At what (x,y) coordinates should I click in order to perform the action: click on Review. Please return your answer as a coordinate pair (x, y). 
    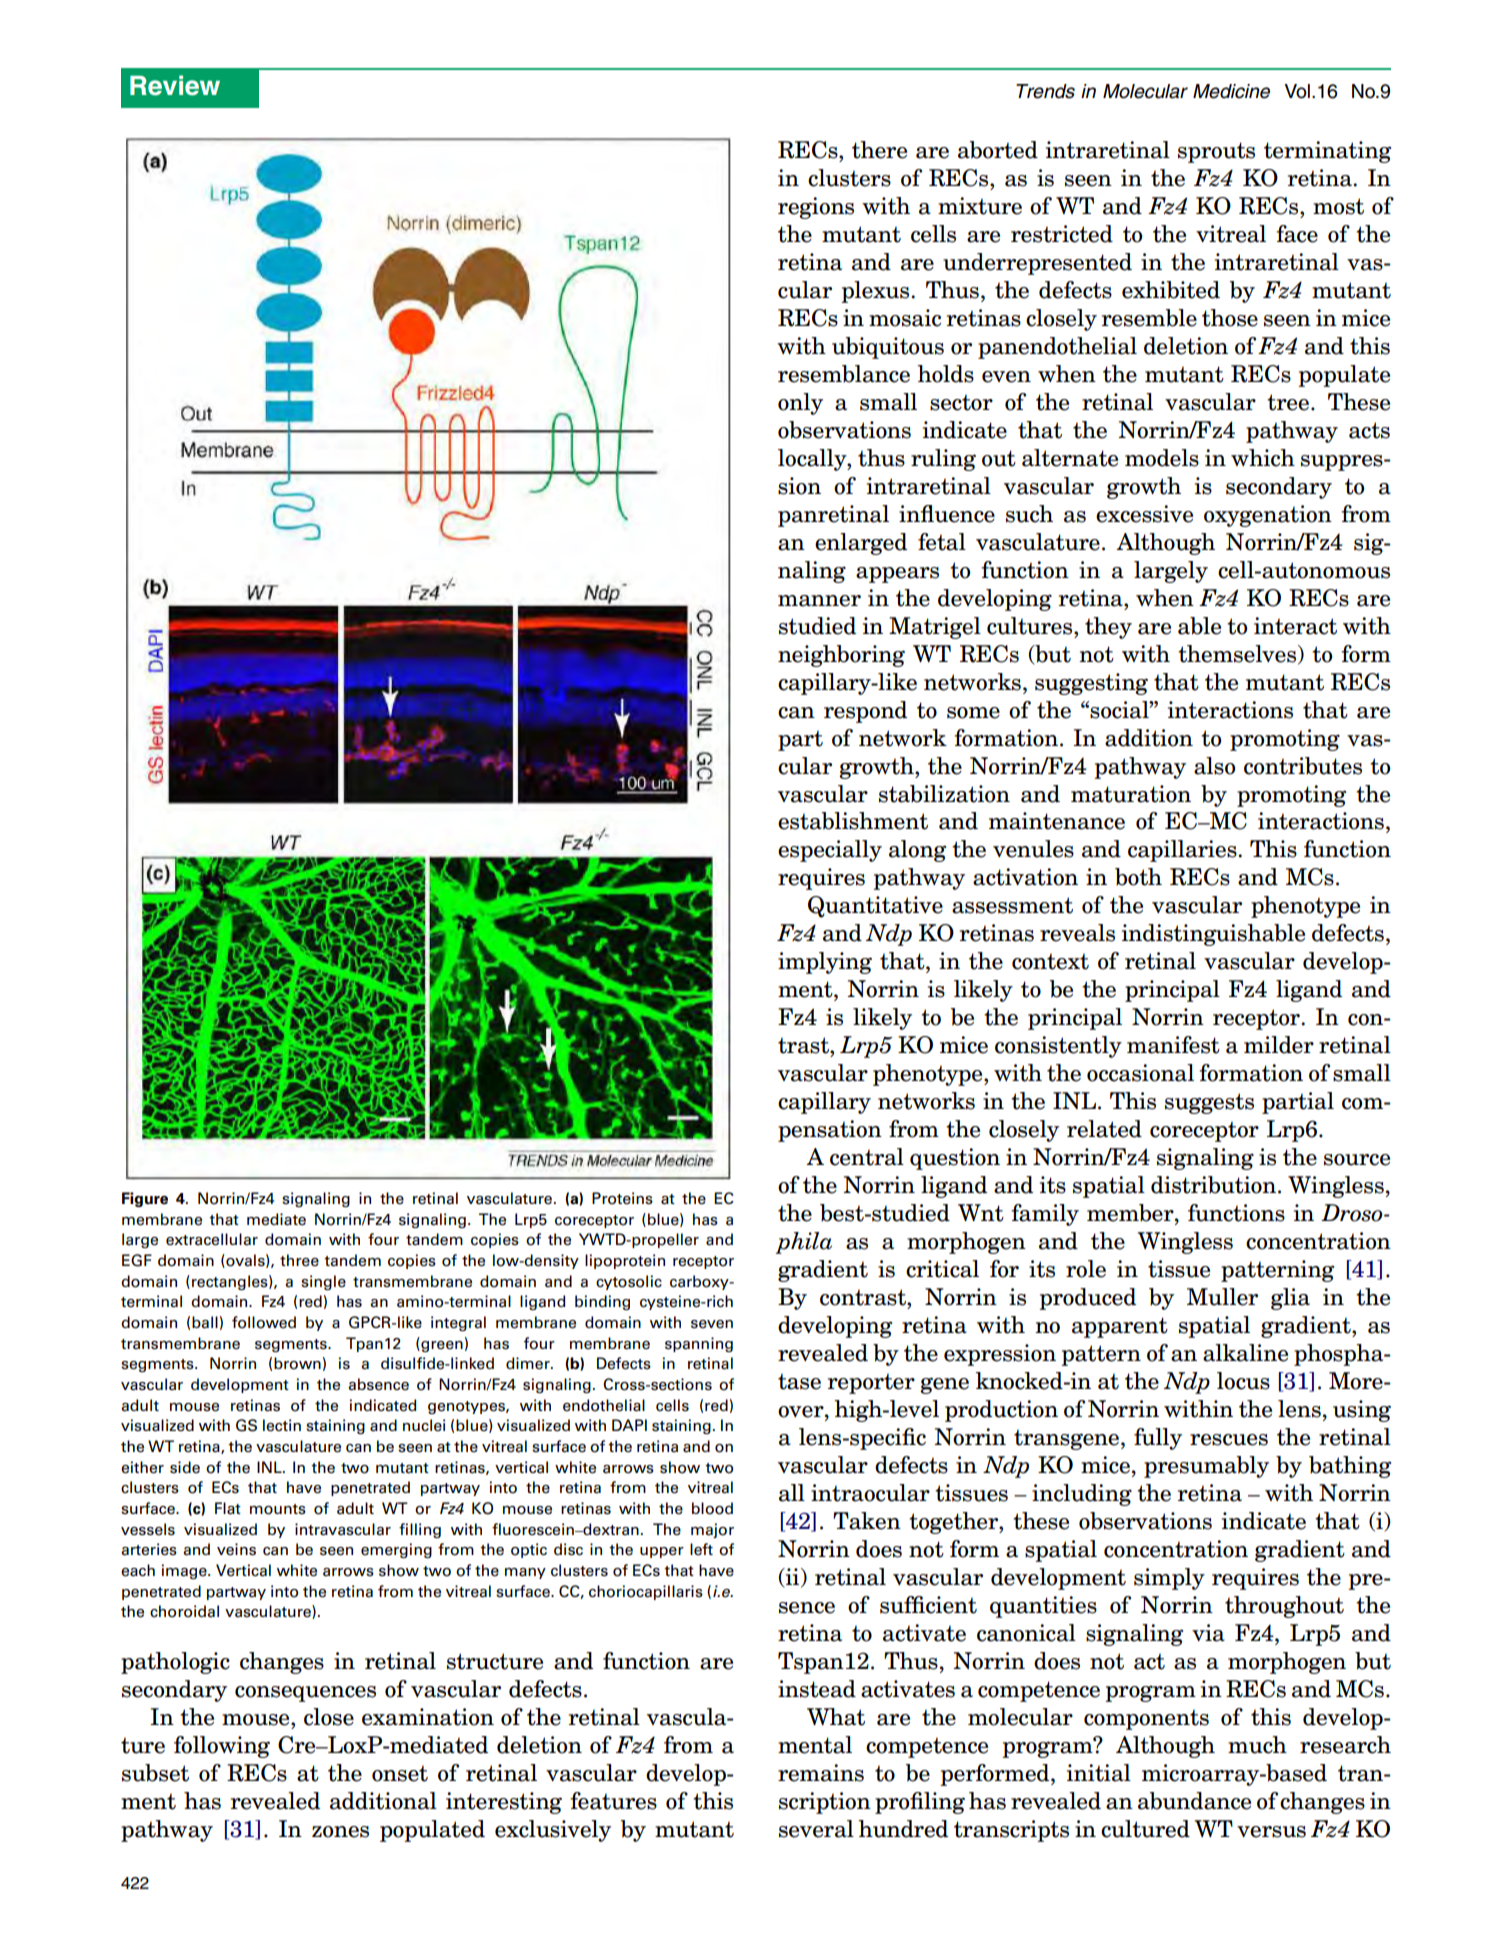
    Looking at the image, I should click on (175, 85).
